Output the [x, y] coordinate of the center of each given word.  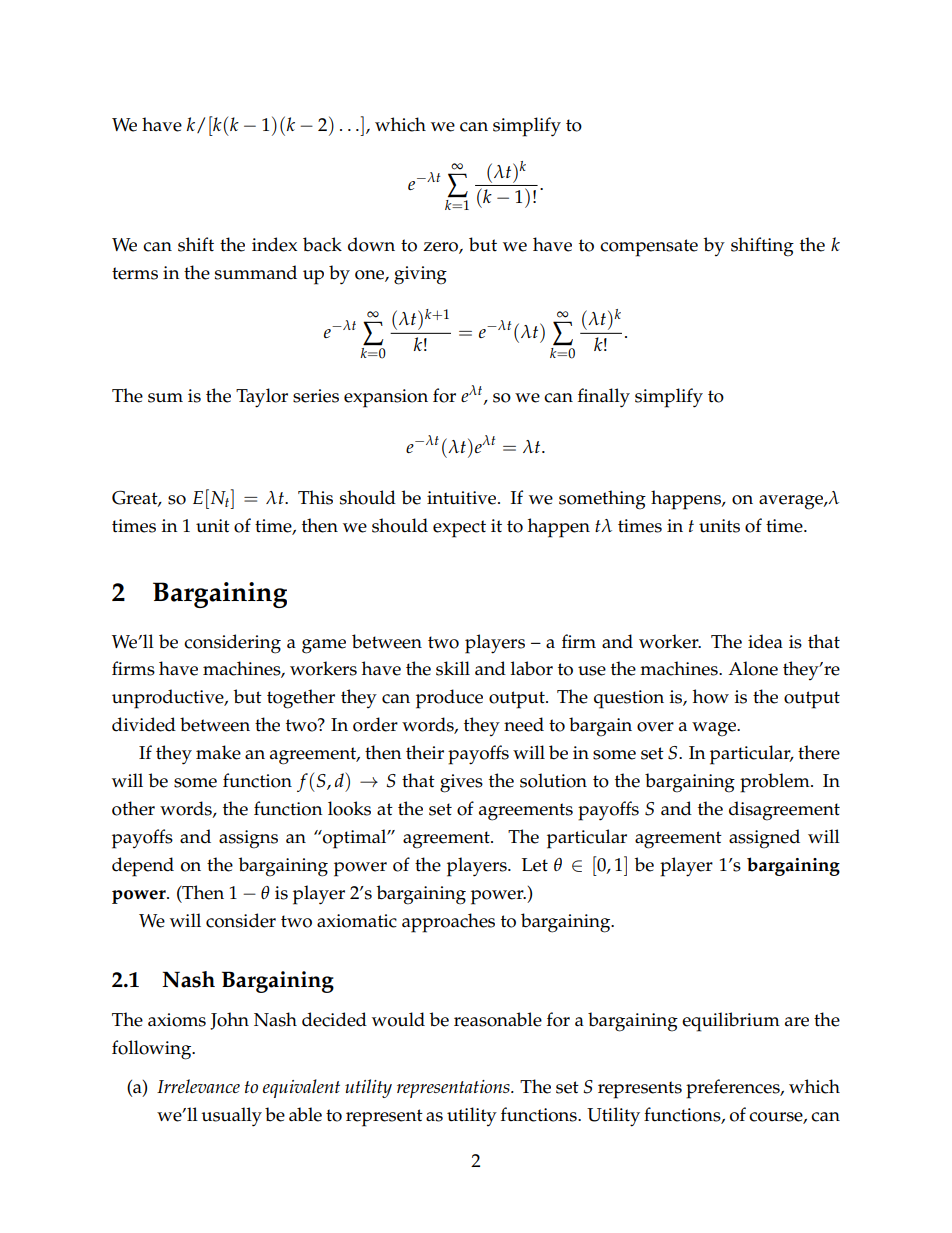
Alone [753, 668]
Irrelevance [198, 1086]
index [274, 244]
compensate [649, 248]
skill [453, 668]
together [301, 699]
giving [420, 275]
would [398, 1019]
